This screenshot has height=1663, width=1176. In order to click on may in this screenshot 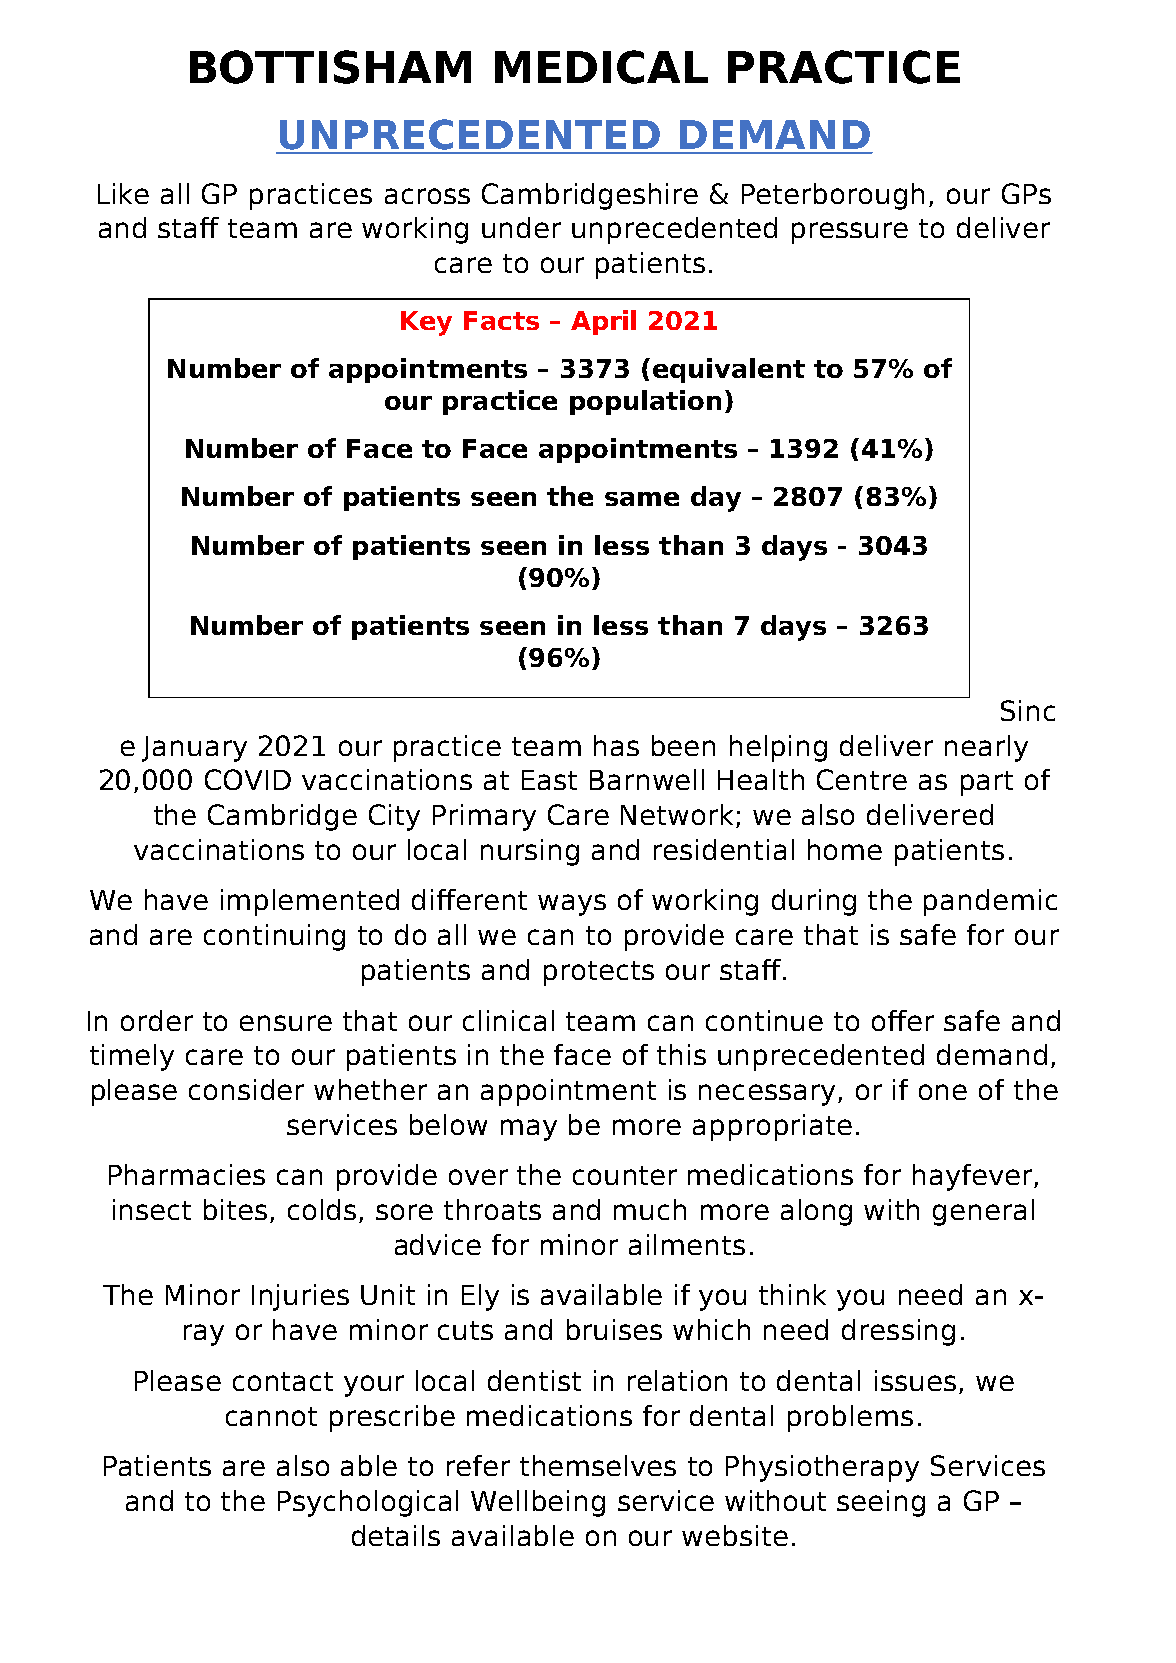, I will do `click(529, 1130)`.
